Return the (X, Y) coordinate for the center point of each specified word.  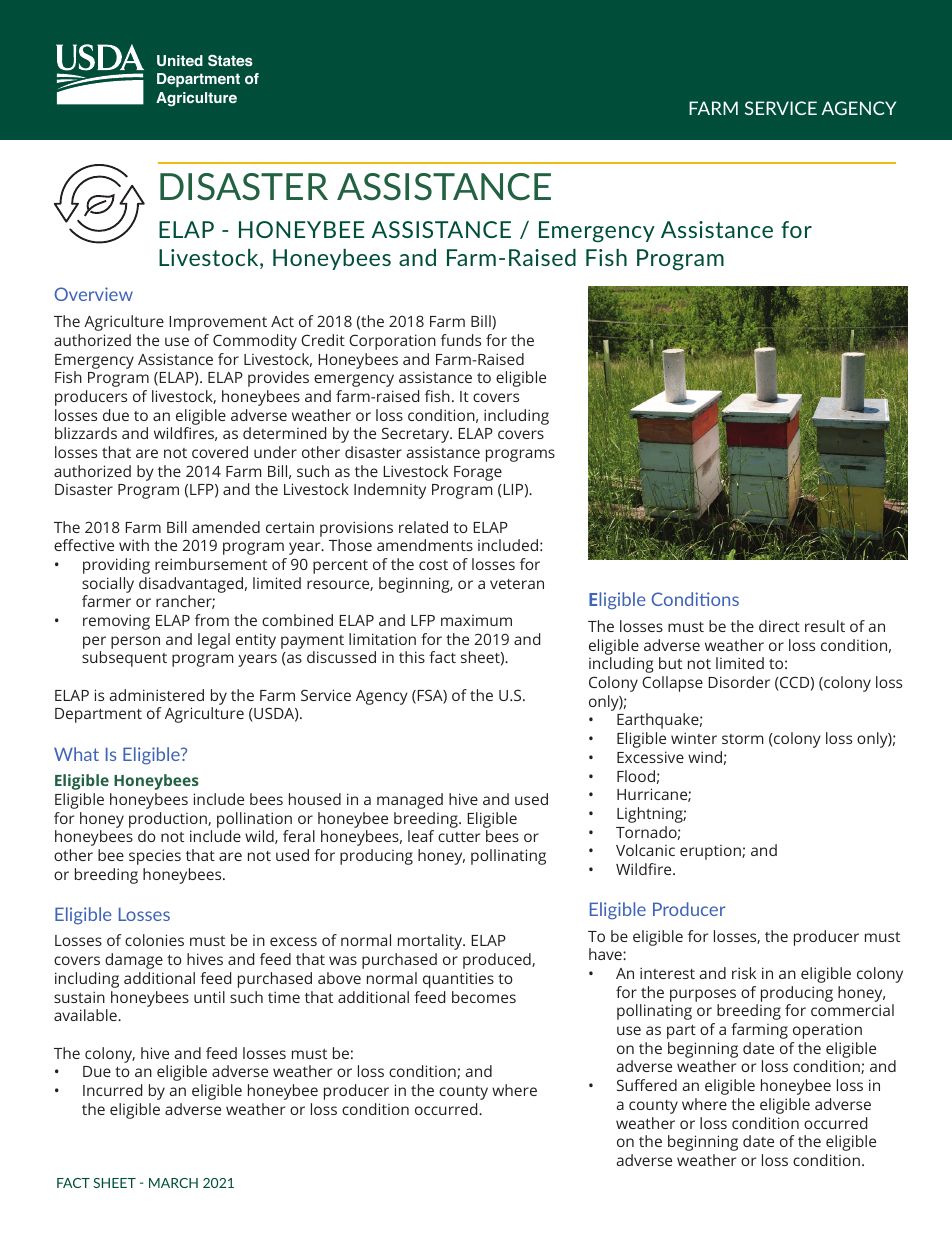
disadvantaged (191, 585)
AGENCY (858, 108)
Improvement (218, 323)
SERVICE (781, 108)
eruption (711, 852)
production (169, 820)
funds (461, 340)
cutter (459, 837)
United (180, 60)
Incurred (112, 1090)
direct (779, 626)
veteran (517, 584)
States (230, 60)
